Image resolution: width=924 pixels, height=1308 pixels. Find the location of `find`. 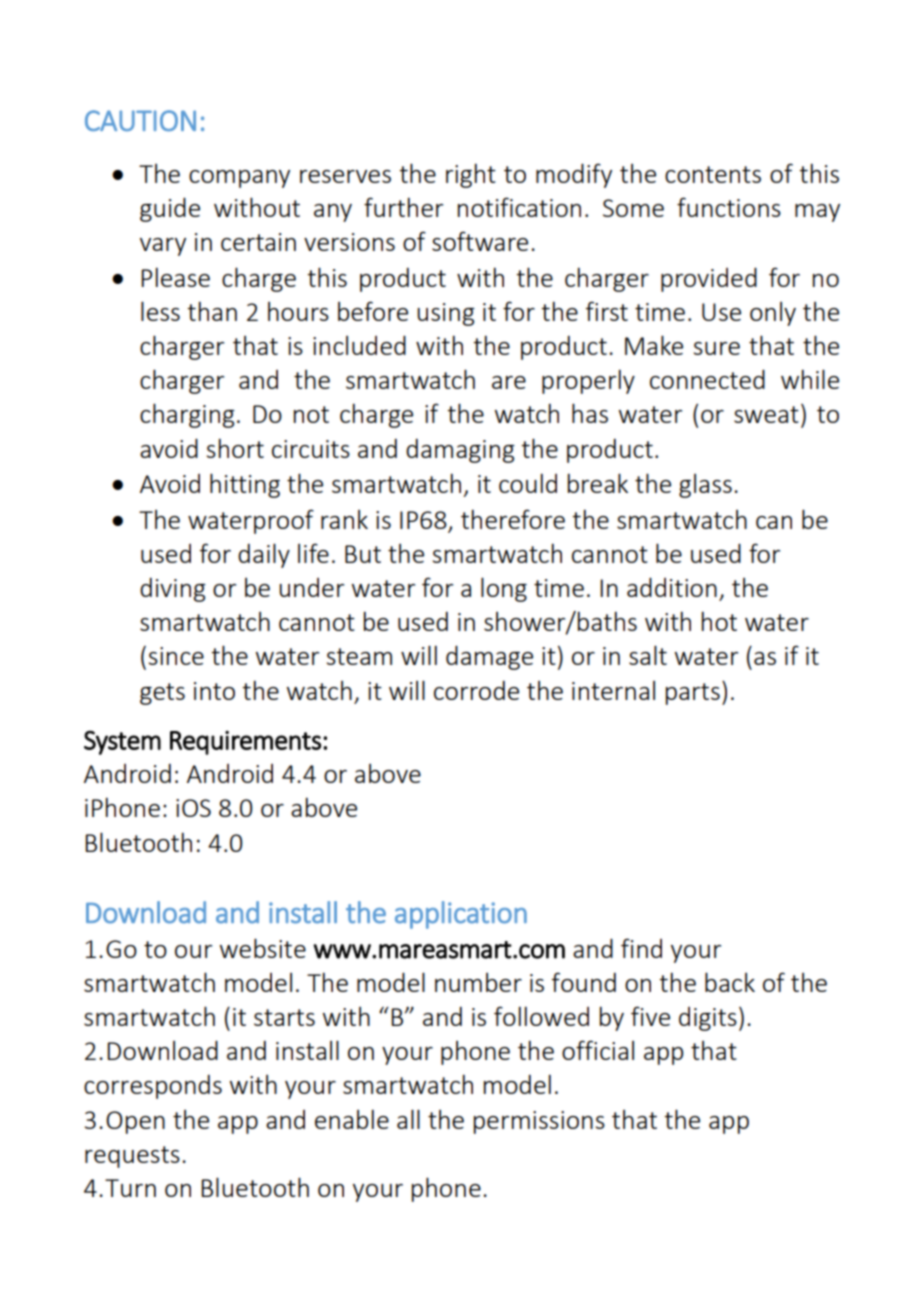

find is located at coordinates (641, 948).
